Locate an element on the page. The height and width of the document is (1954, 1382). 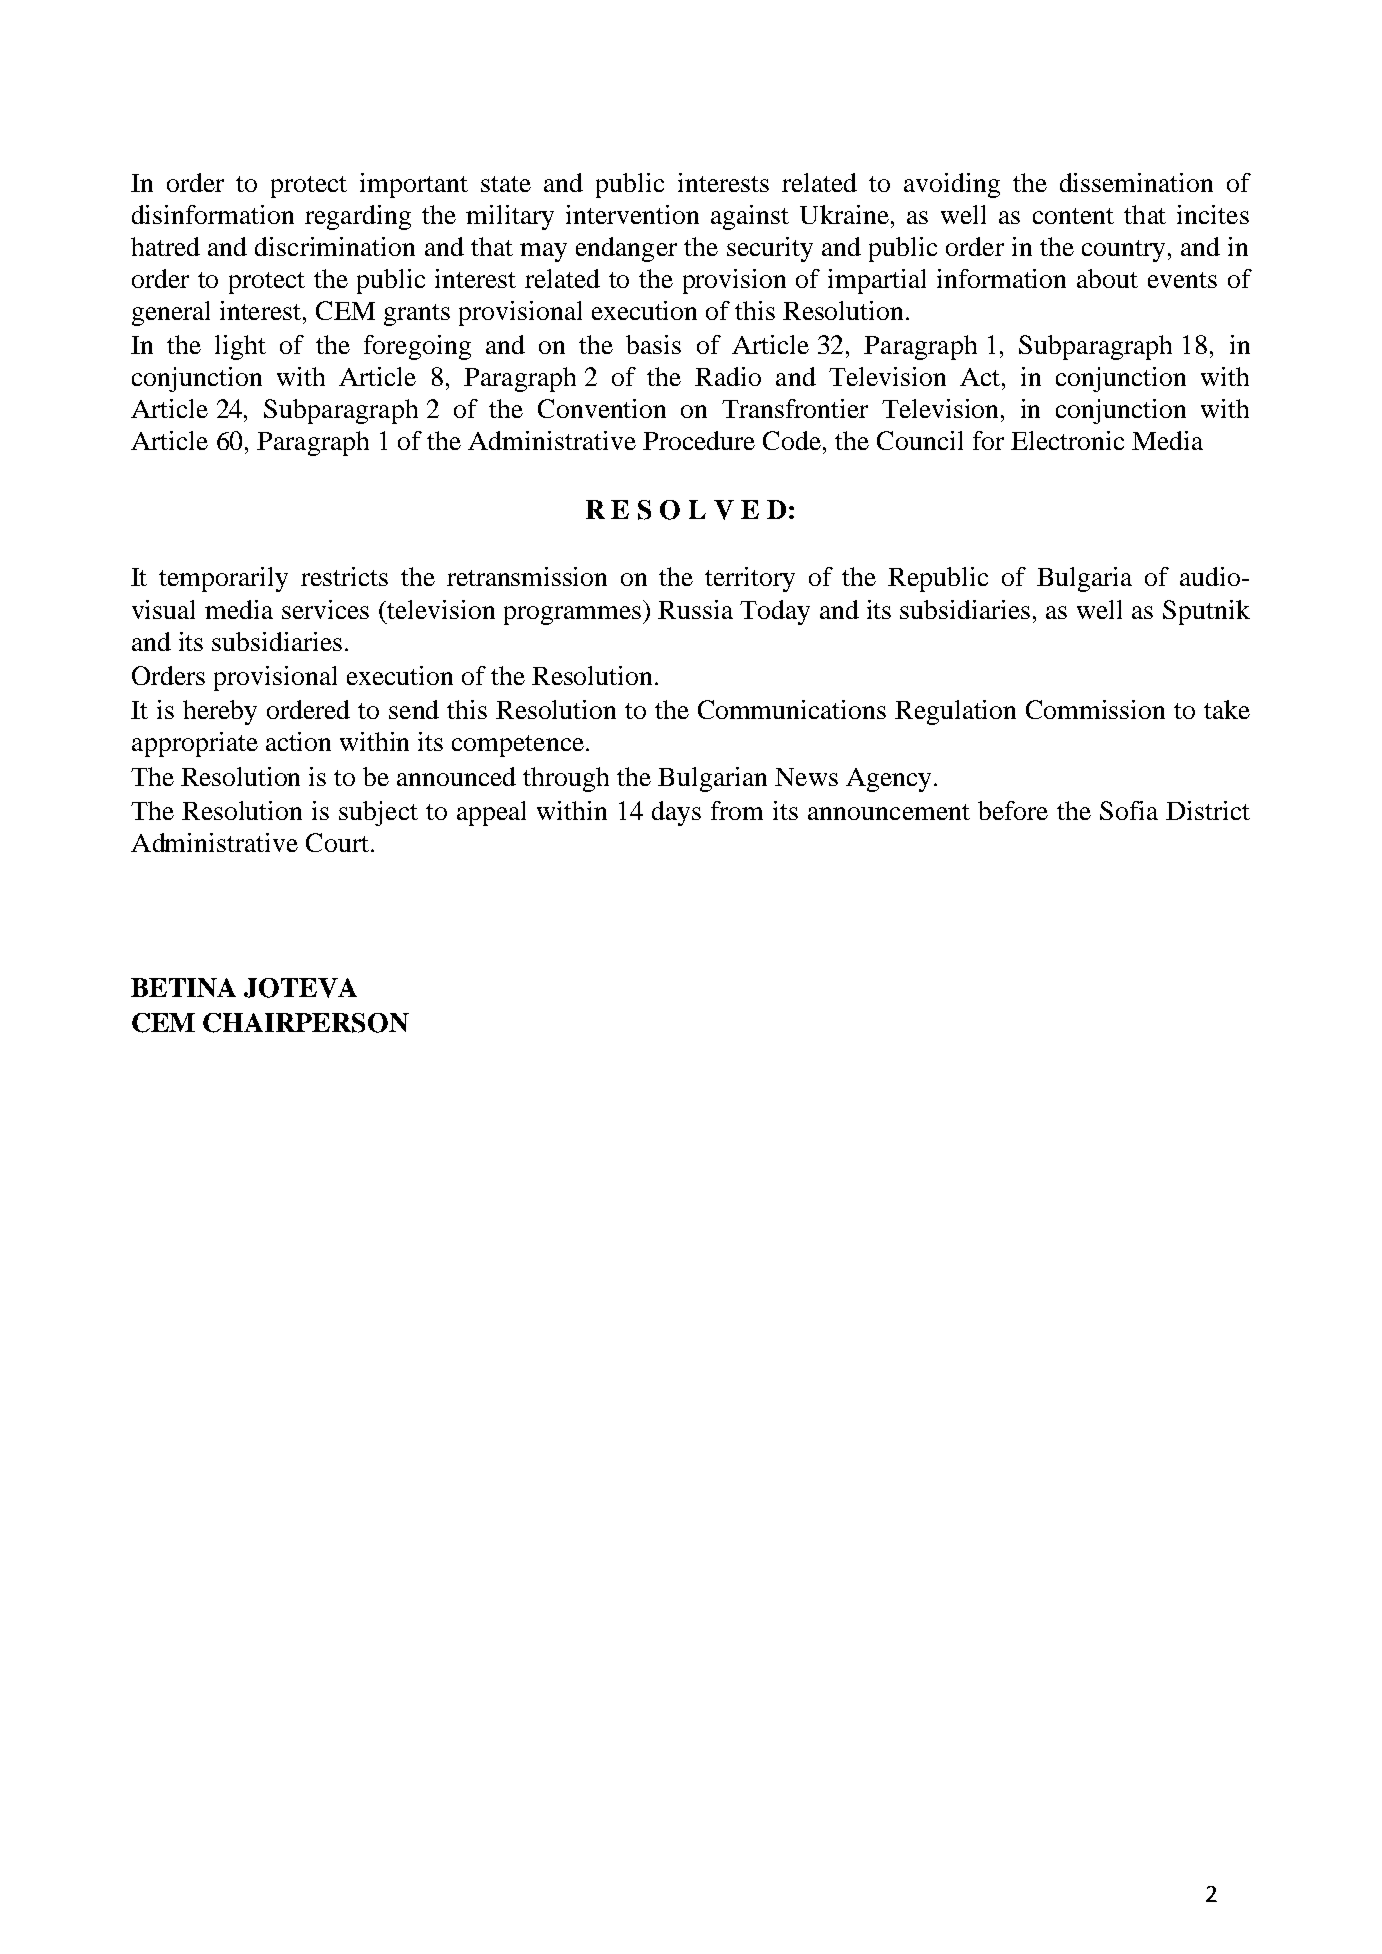
content is located at coordinates (1073, 216).
